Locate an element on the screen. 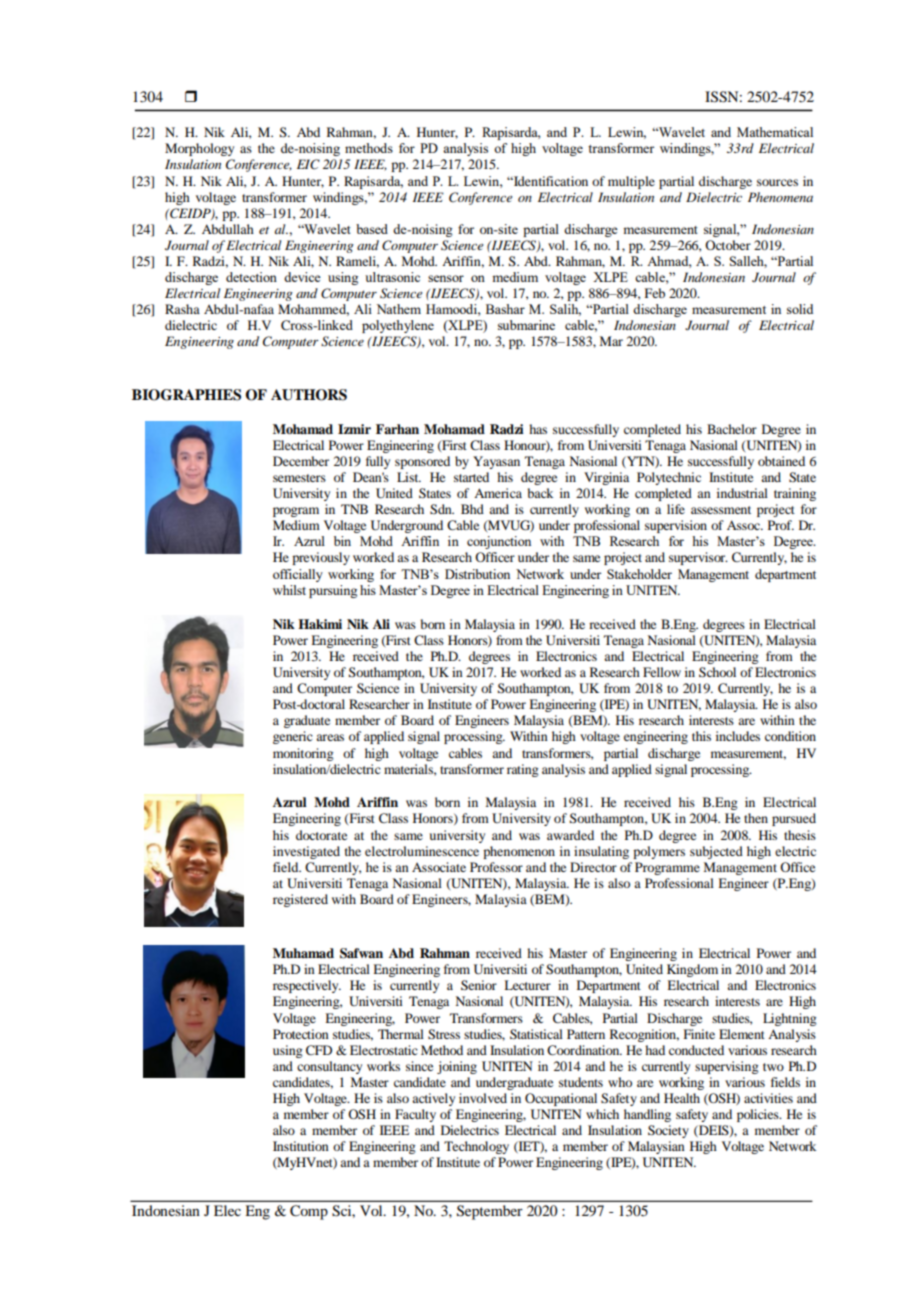 The width and height of the screenshot is (924, 1308). September is located at coordinates (490, 1212).
